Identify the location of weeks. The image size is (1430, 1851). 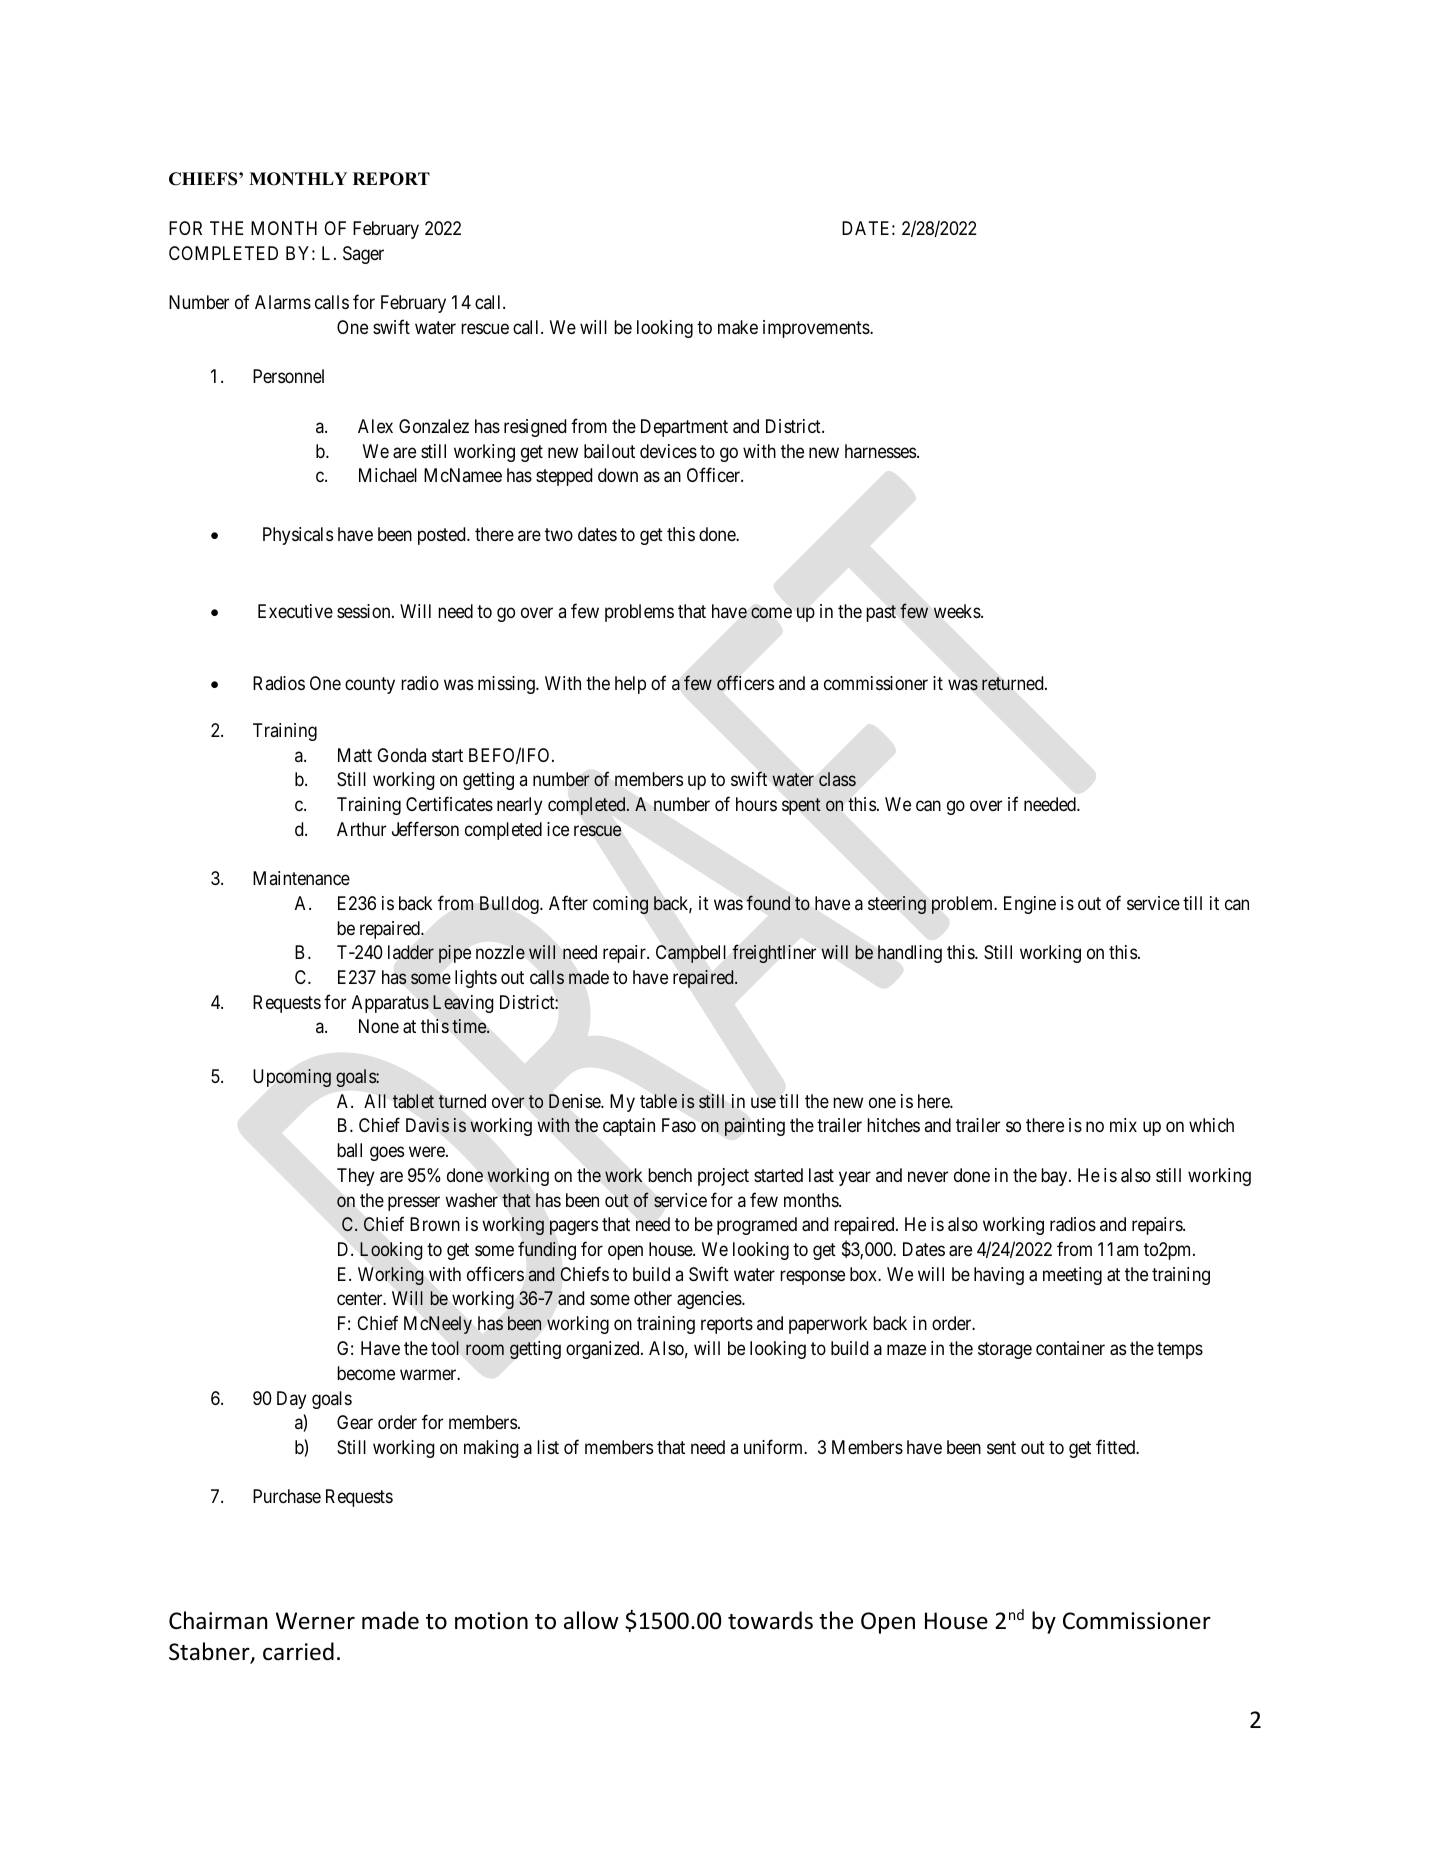
(958, 611).
